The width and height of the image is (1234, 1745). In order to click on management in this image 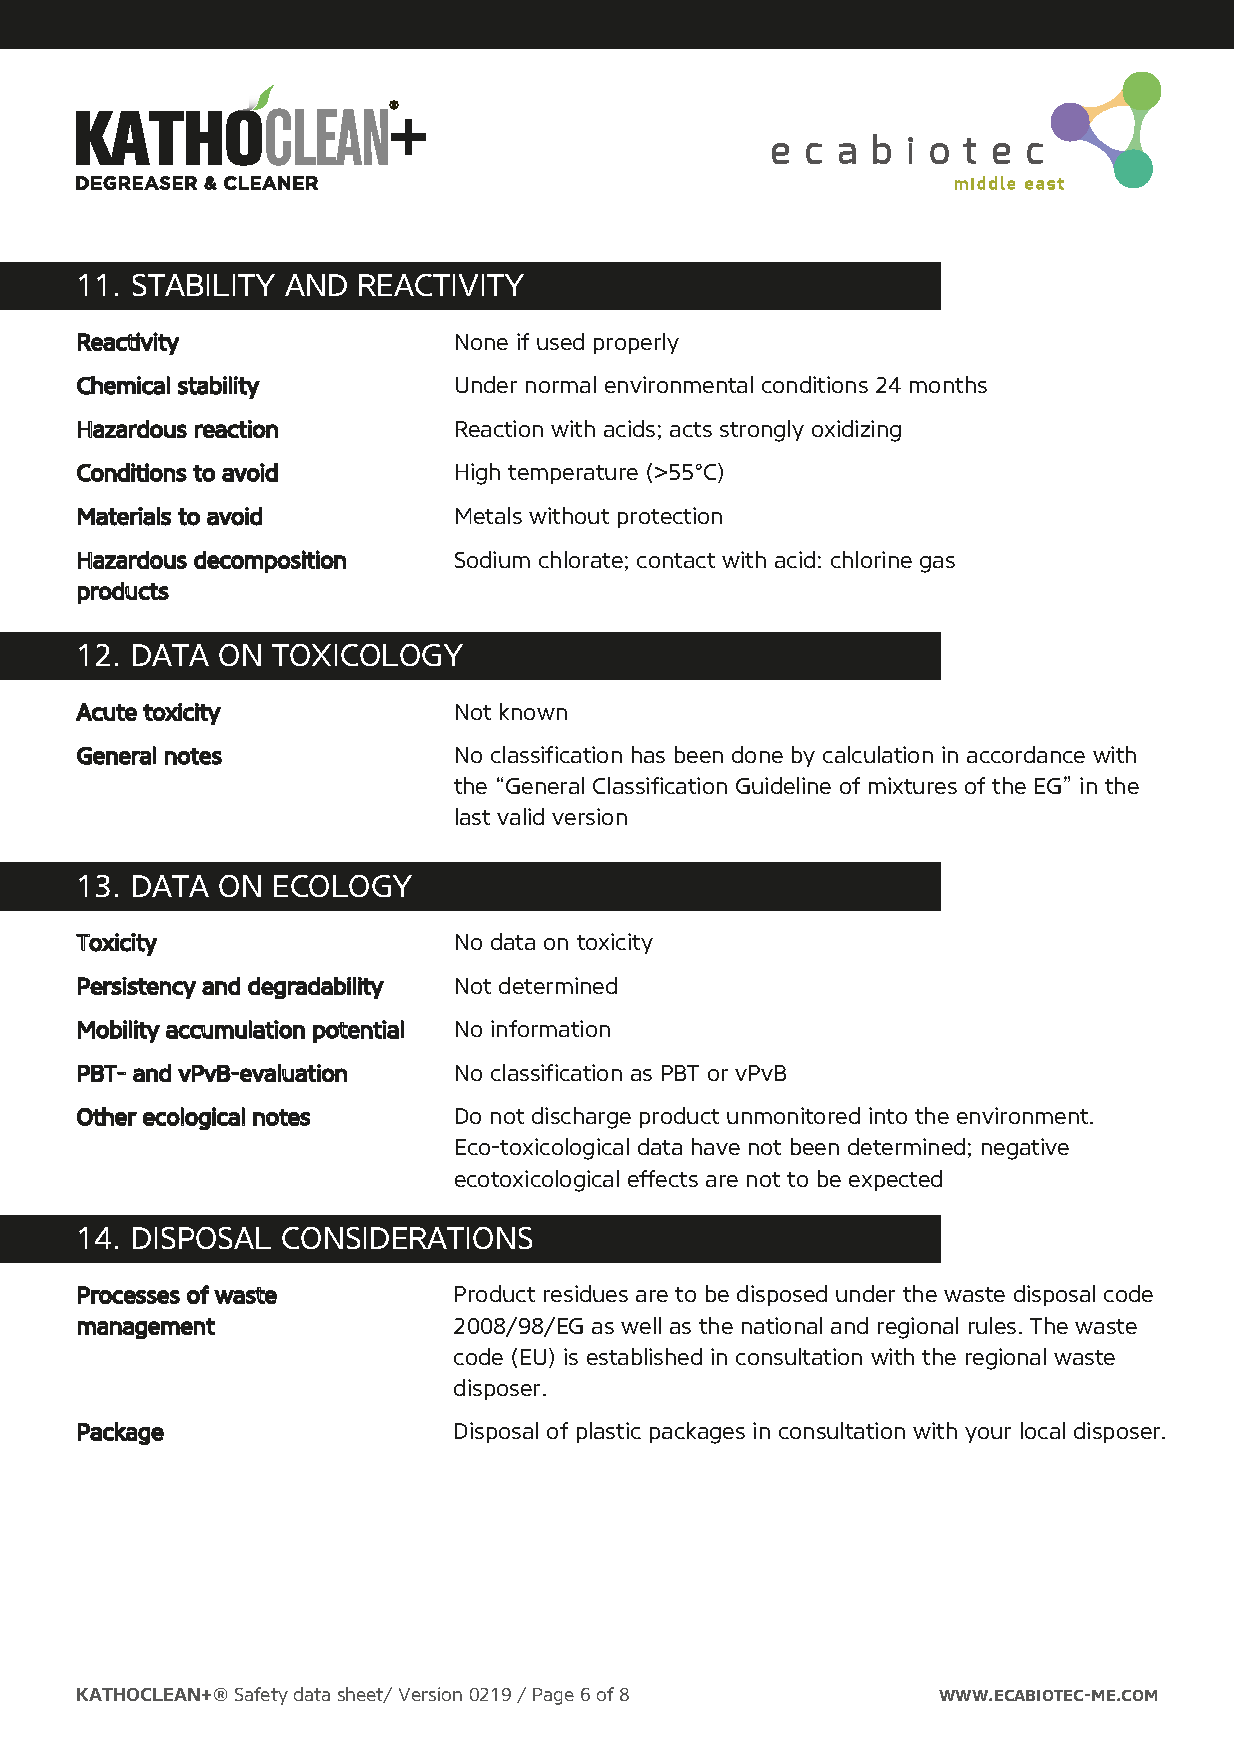, I will do `click(146, 1328)`.
